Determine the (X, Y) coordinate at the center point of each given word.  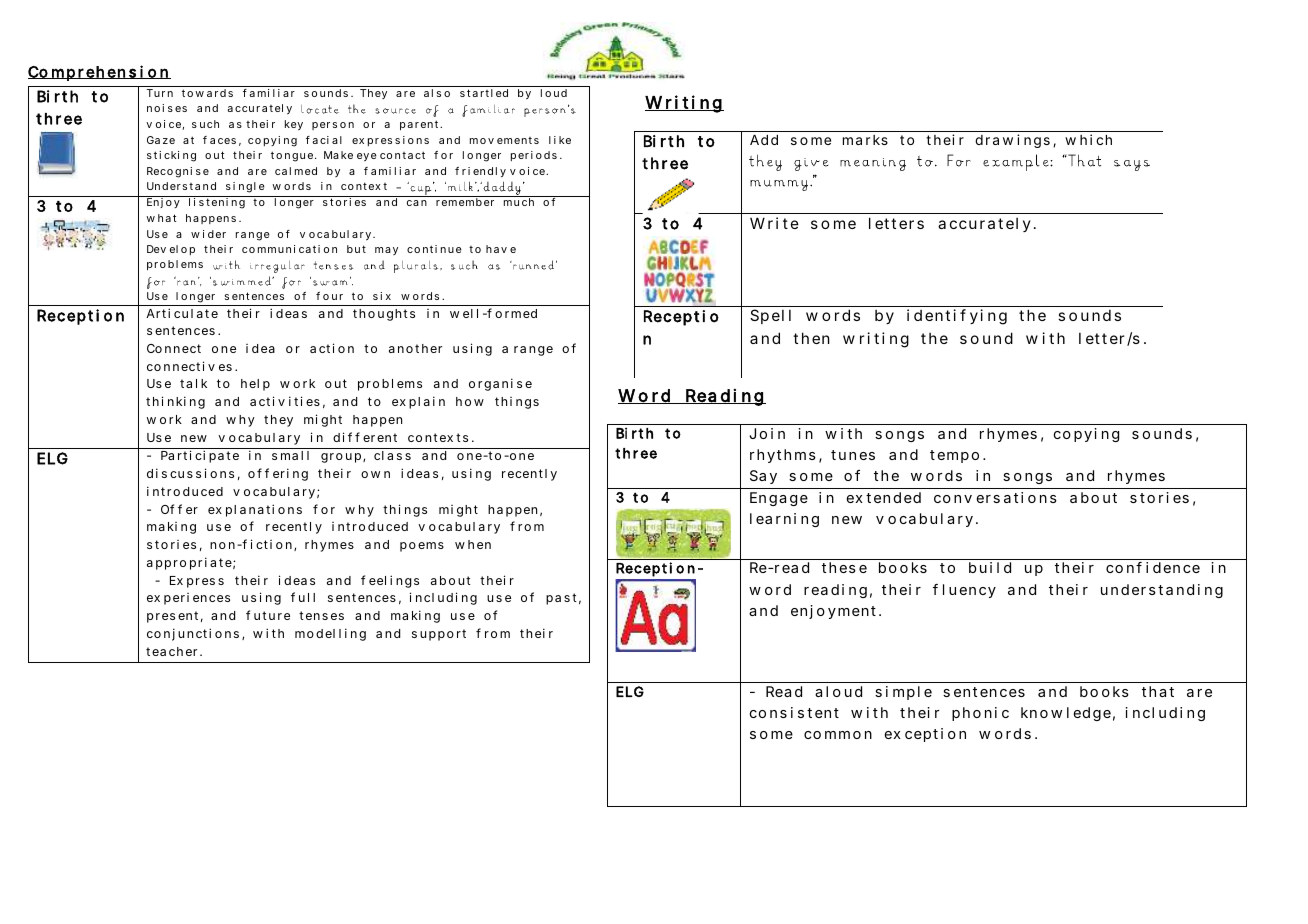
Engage (779, 499)
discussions (190, 473)
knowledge (1066, 714)
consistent (794, 712)
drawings (1012, 141)
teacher (171, 651)
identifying (957, 317)
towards (207, 93)
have (501, 249)
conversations (995, 497)
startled (484, 93)
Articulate (182, 313)
